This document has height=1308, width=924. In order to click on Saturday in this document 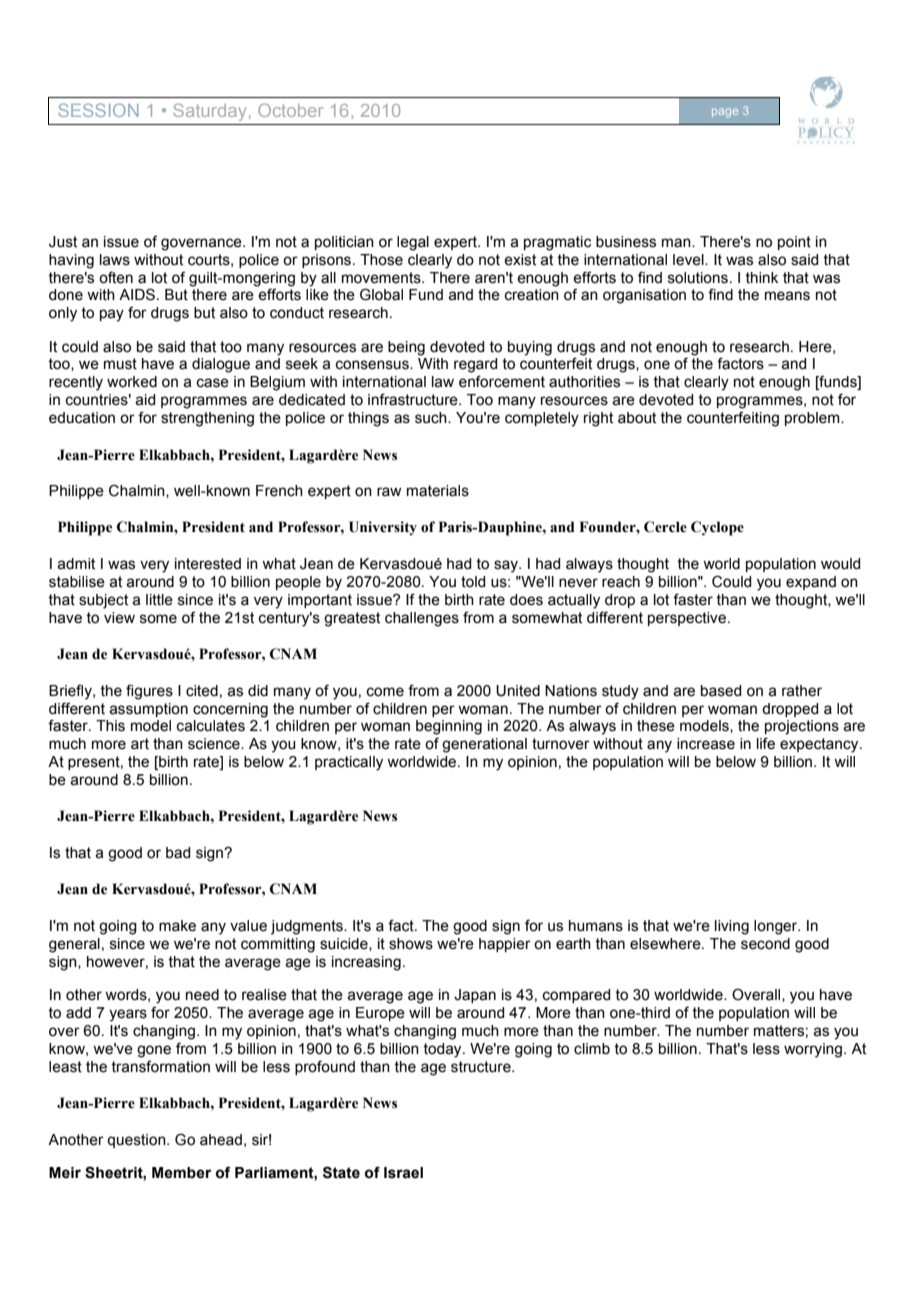, I will do `click(210, 112)`.
